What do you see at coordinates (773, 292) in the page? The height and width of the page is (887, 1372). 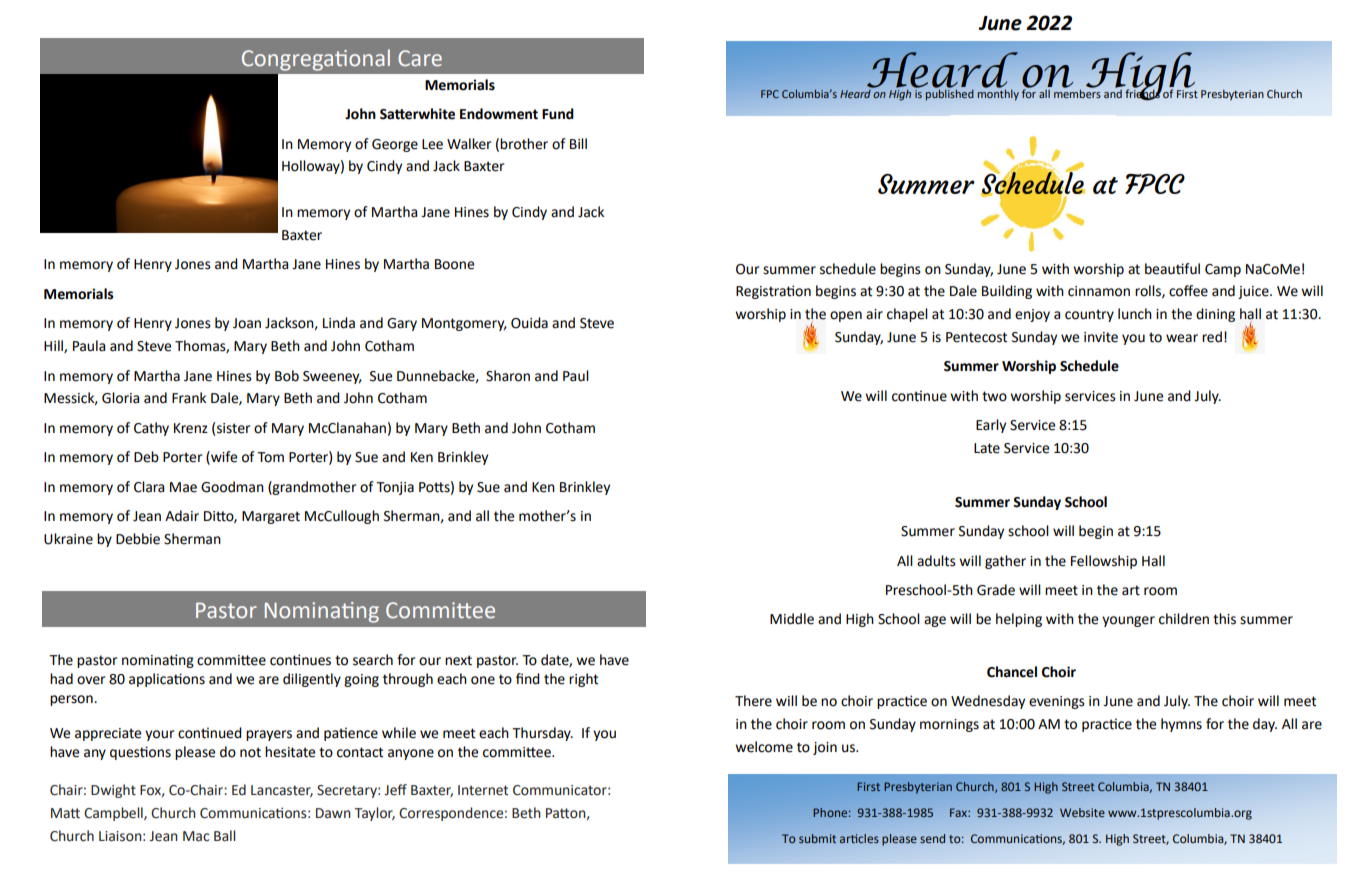 I see `Registration` at bounding box center [773, 292].
